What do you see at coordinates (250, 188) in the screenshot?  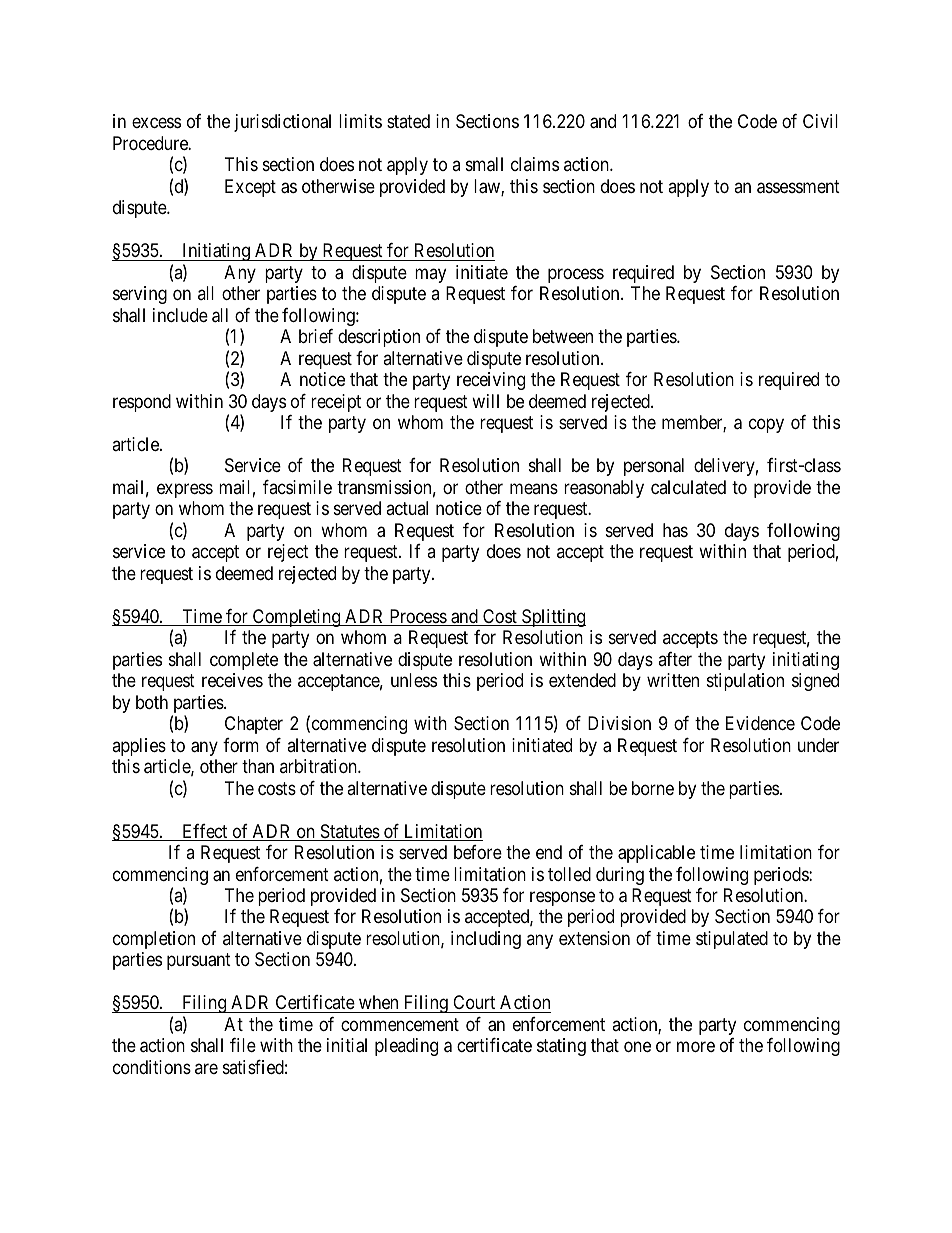 I see `Except` at bounding box center [250, 188].
